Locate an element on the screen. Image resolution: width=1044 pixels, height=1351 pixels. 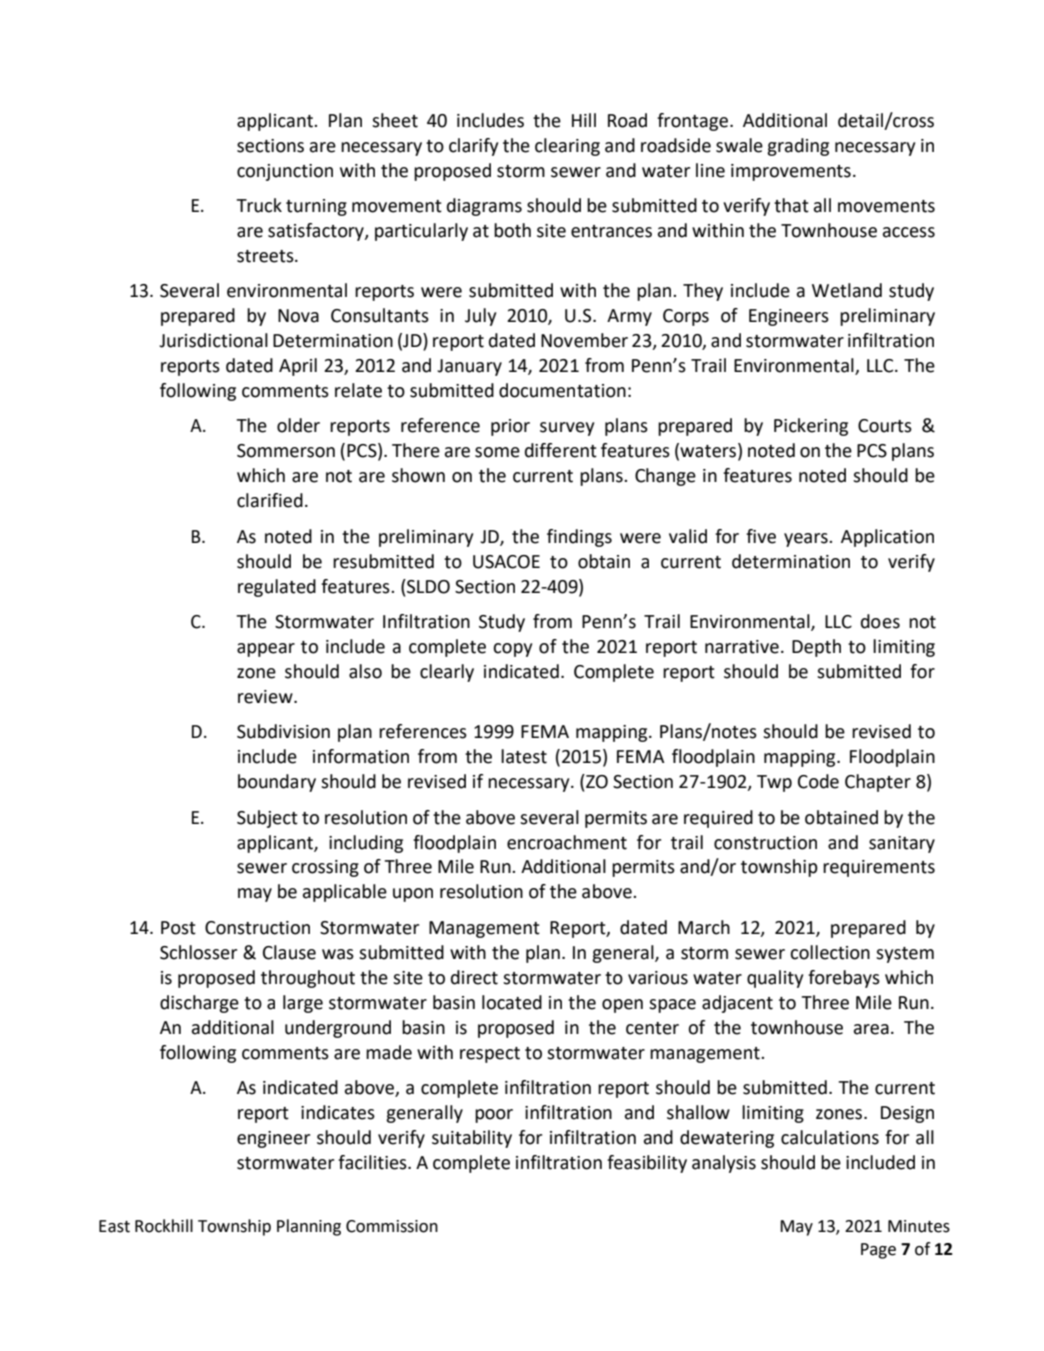
East is located at coordinates (114, 1226).
